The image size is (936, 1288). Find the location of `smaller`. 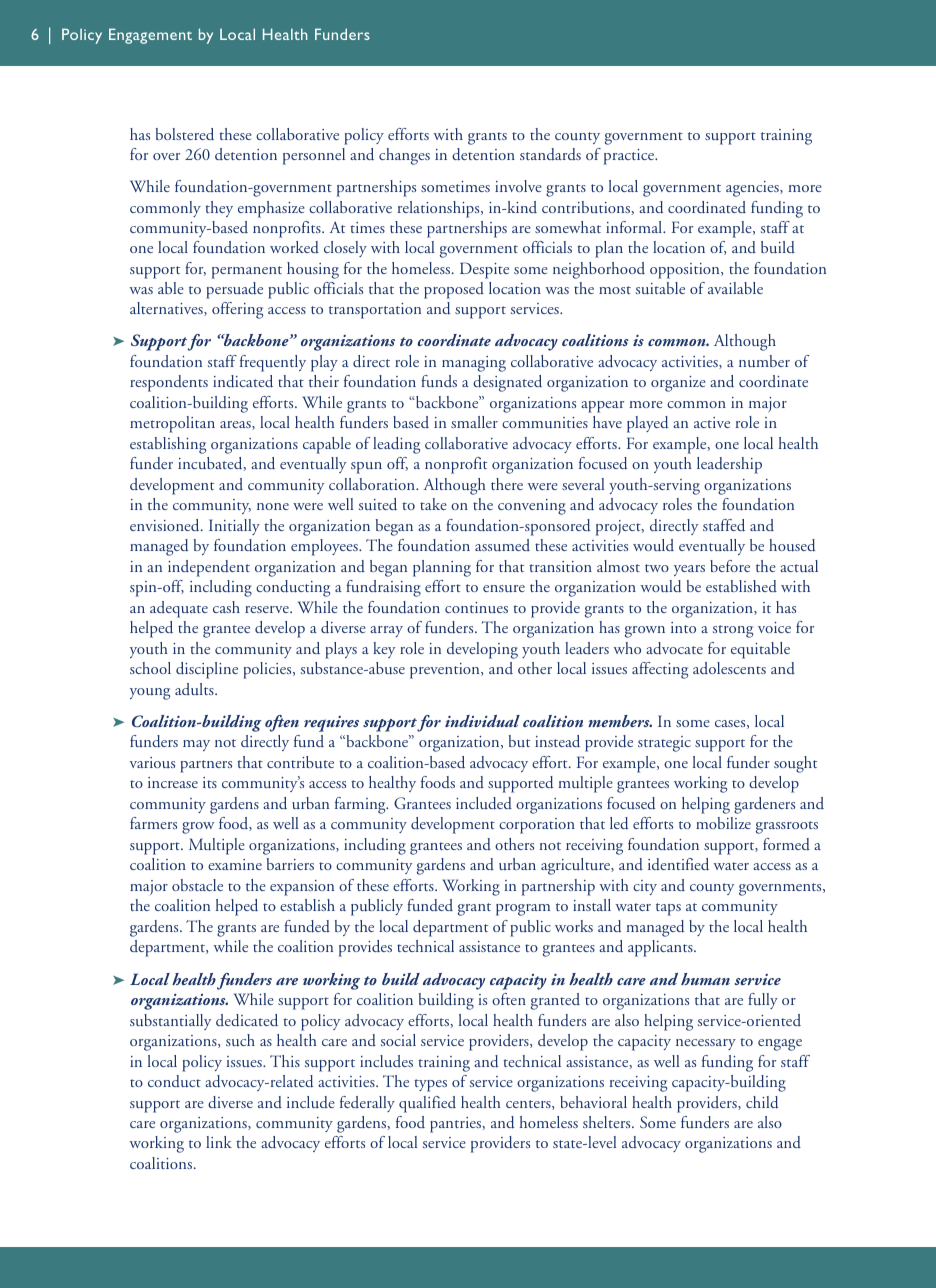

smaller is located at coordinates (474, 422).
